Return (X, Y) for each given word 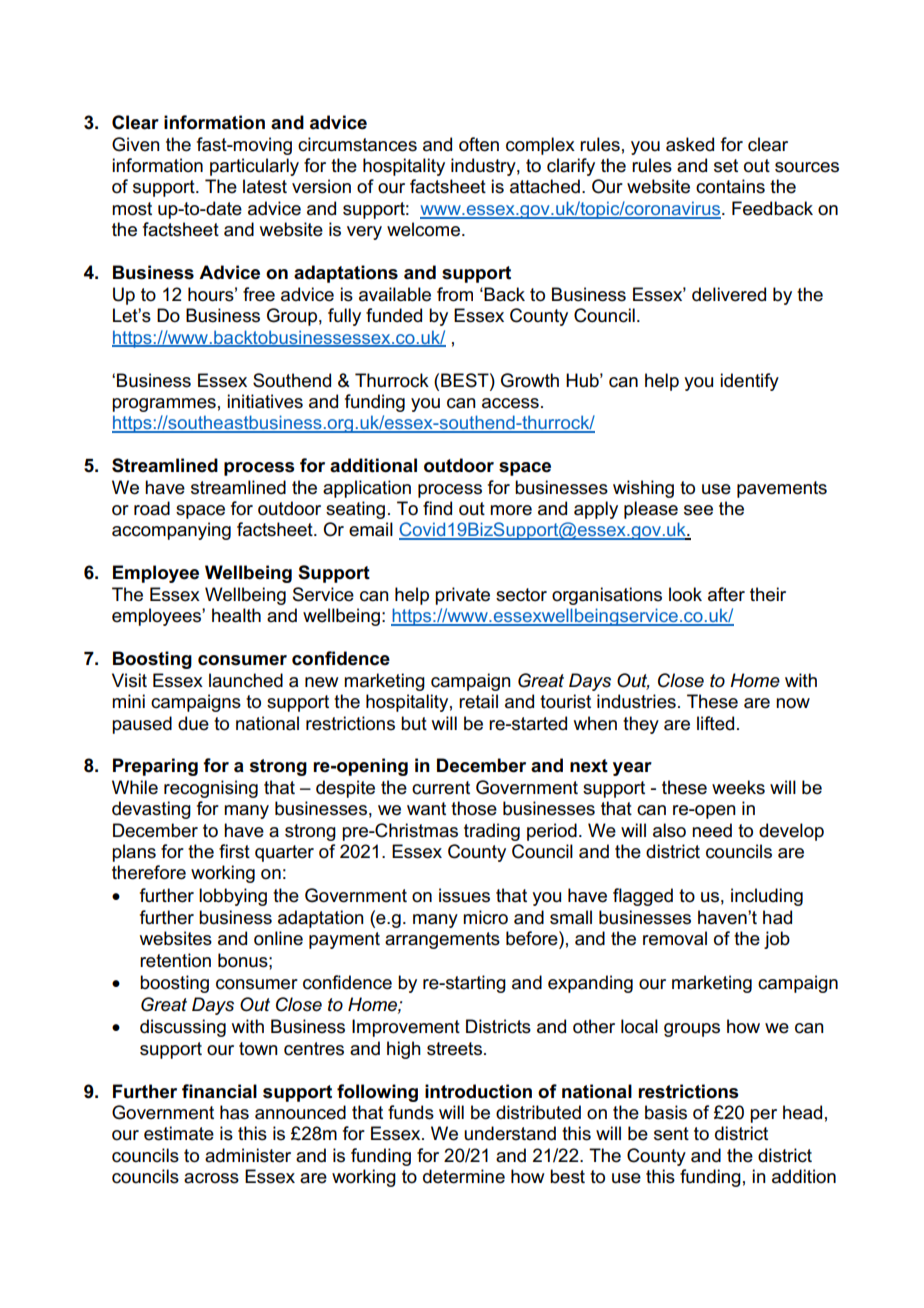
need (712, 830)
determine (464, 1176)
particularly (254, 167)
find (437, 508)
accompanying (171, 531)
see (698, 510)
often (479, 144)
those (474, 808)
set (726, 166)
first (234, 851)
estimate (179, 1133)
